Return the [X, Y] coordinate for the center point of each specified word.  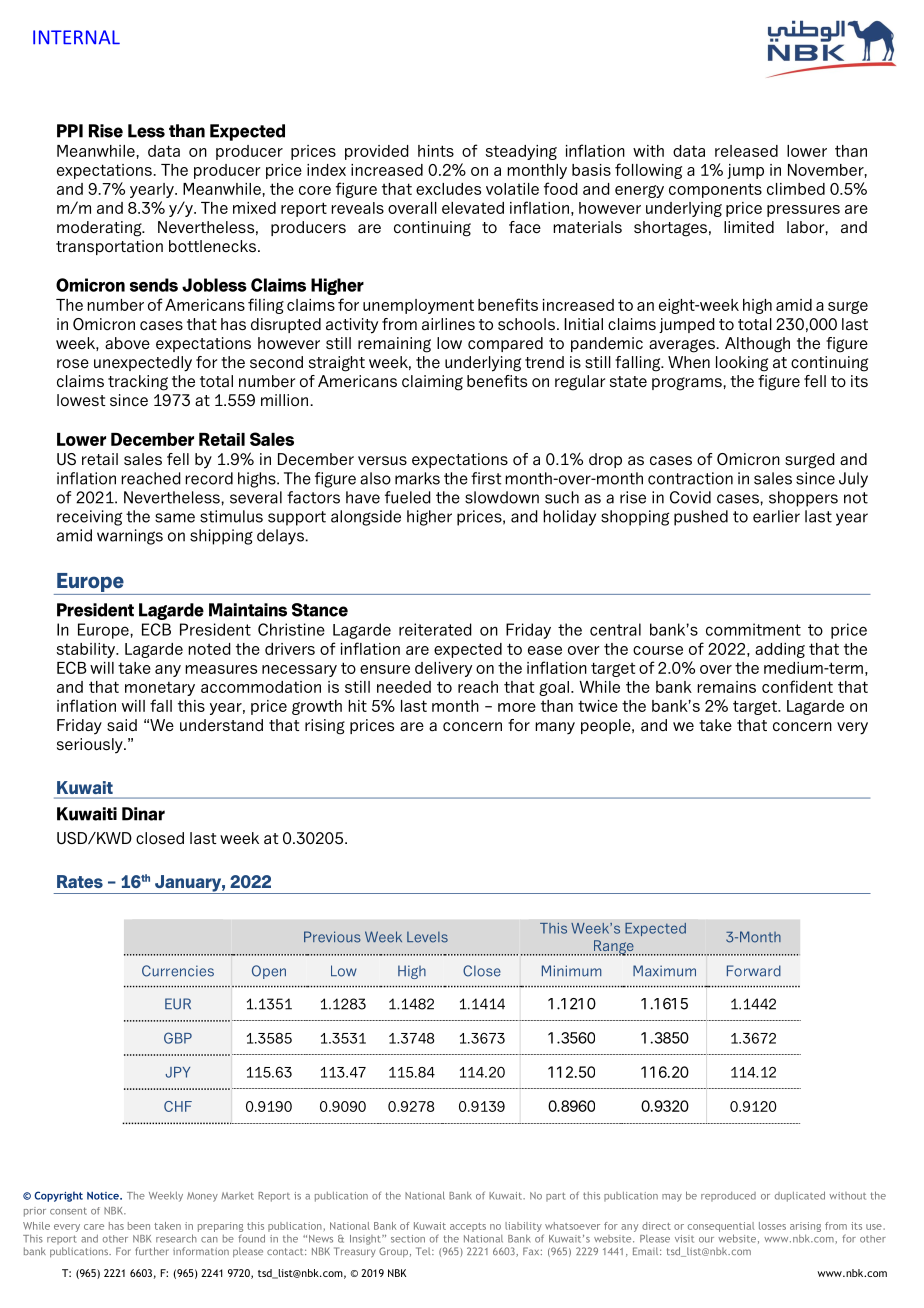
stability [87, 650]
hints [436, 151]
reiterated [435, 629]
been [139, 1226]
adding [780, 650]
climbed [796, 189]
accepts [468, 1227]
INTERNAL [76, 37]
